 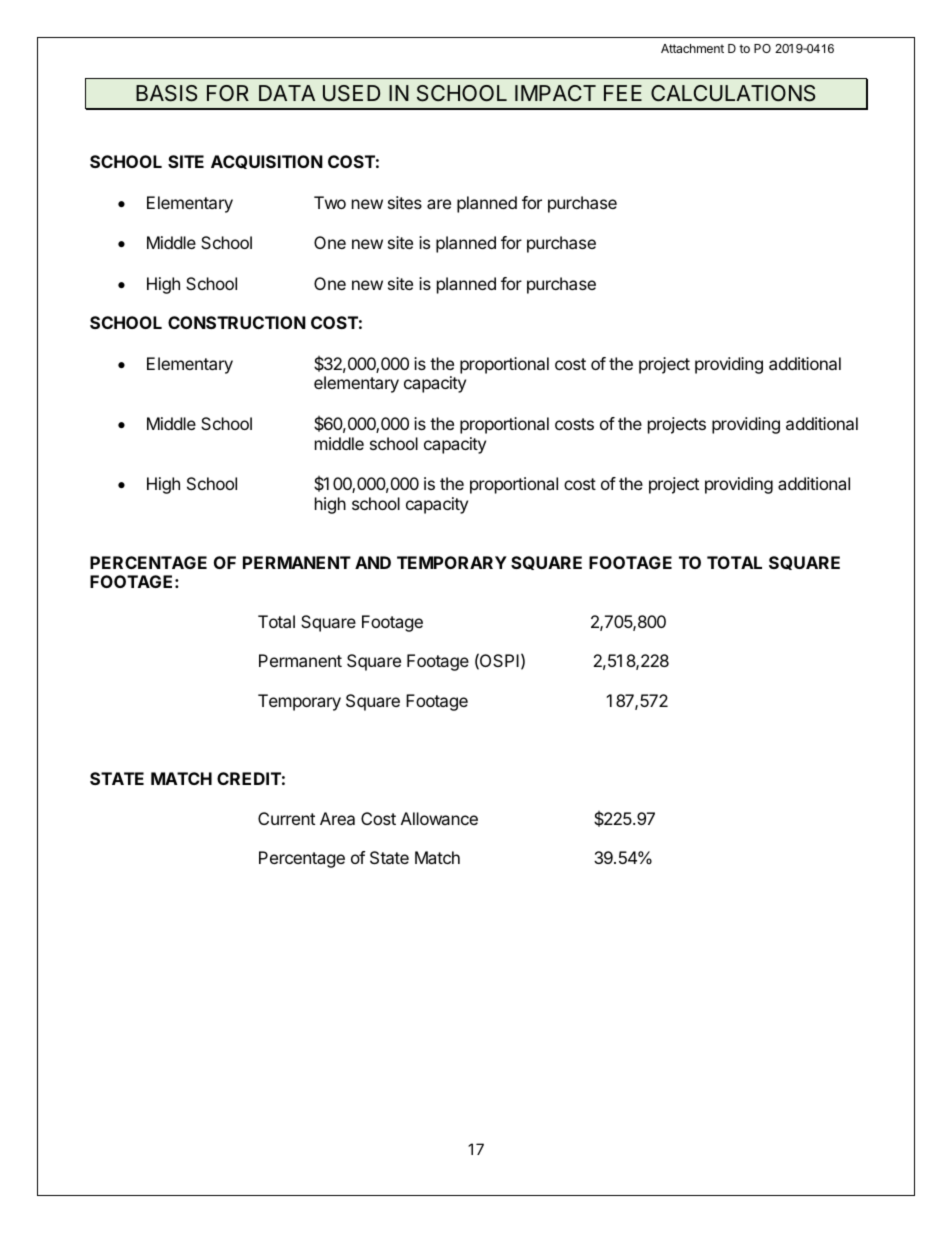 I want to click on Two, so click(x=330, y=202).
